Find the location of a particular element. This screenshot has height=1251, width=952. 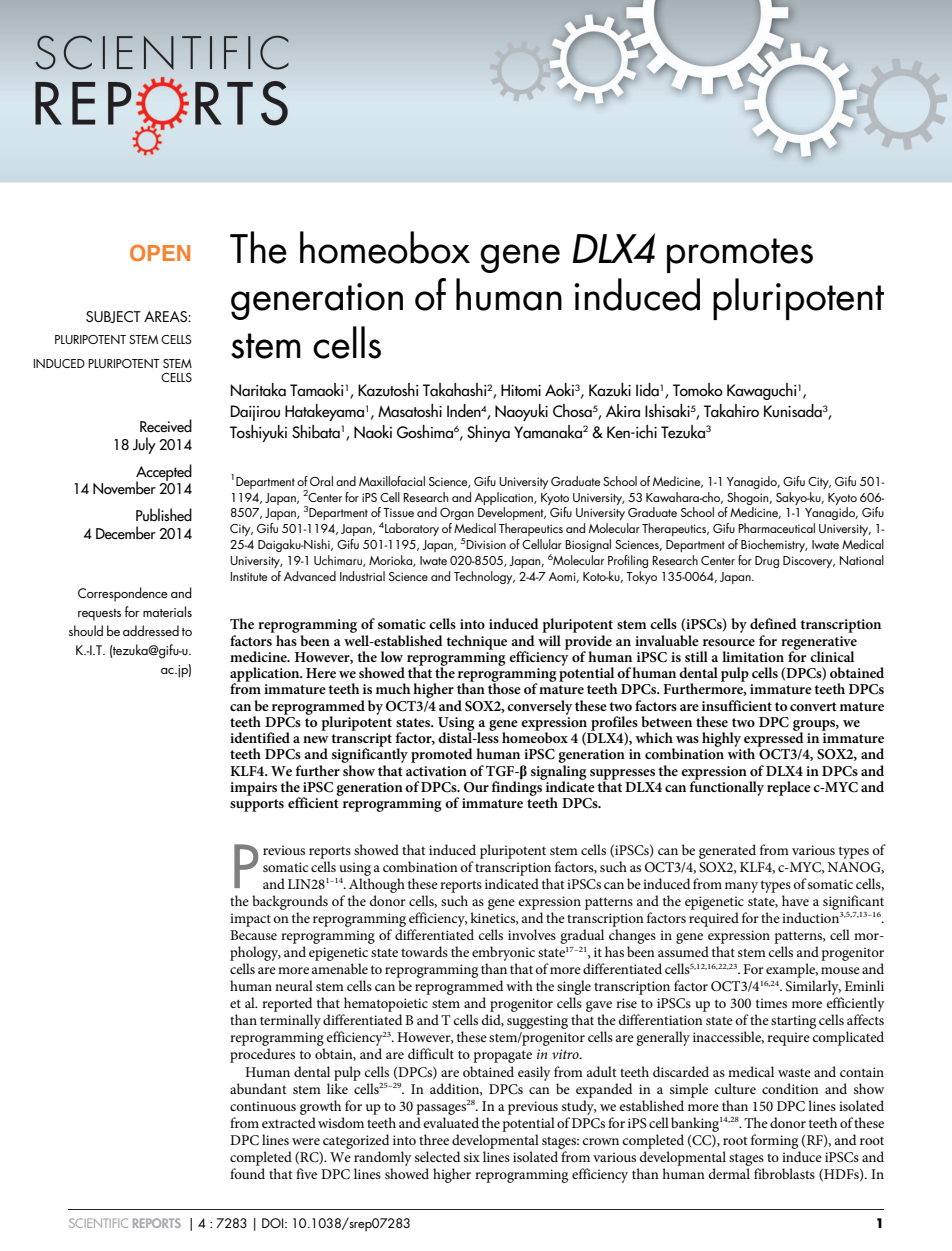

times is located at coordinates (771, 1003).
